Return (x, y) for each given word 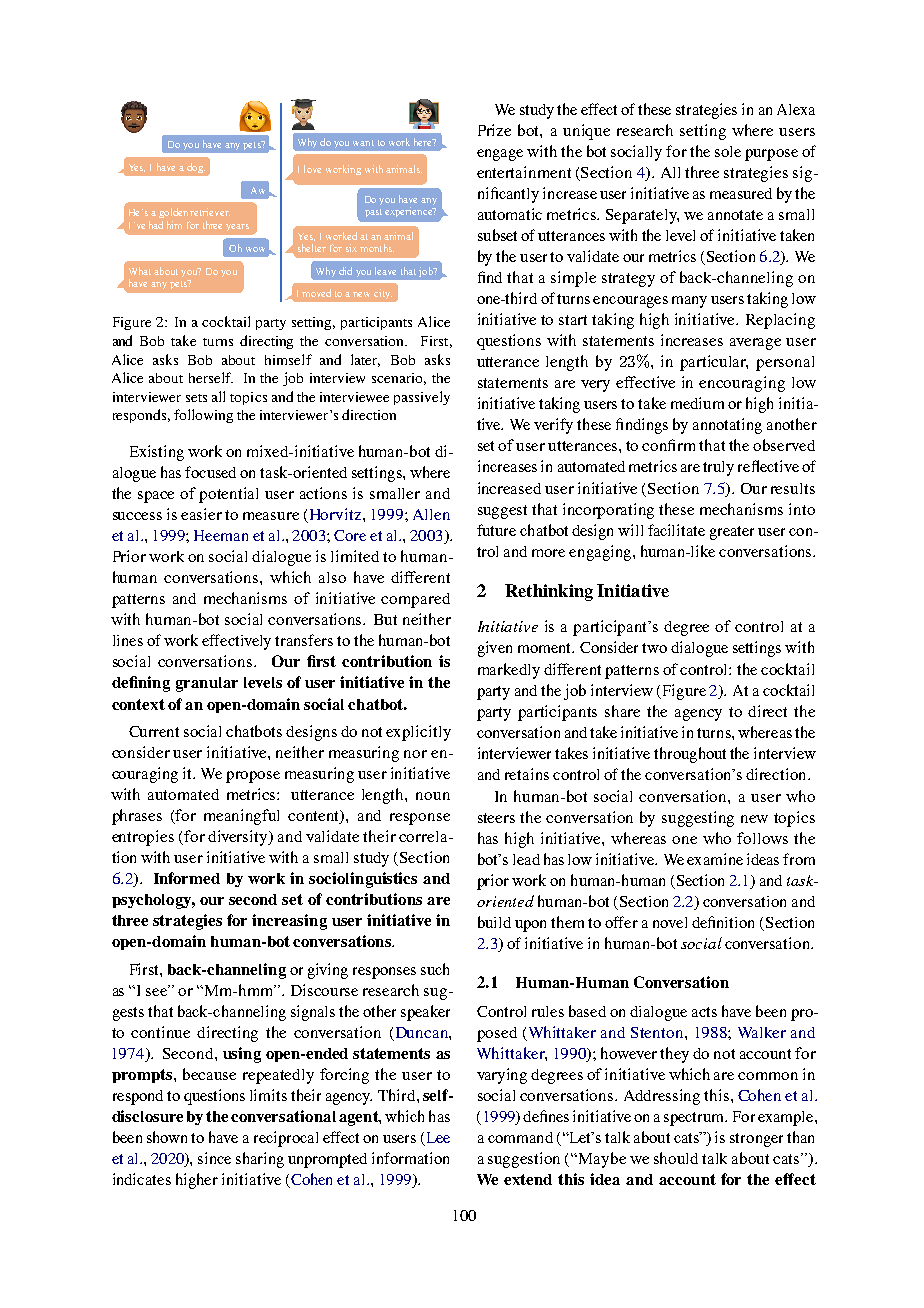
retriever (210, 212)
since (214, 1158)
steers (496, 818)
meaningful (241, 817)
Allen (431, 514)
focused (210, 472)
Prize (494, 130)
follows (762, 838)
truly (718, 468)
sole (728, 151)
